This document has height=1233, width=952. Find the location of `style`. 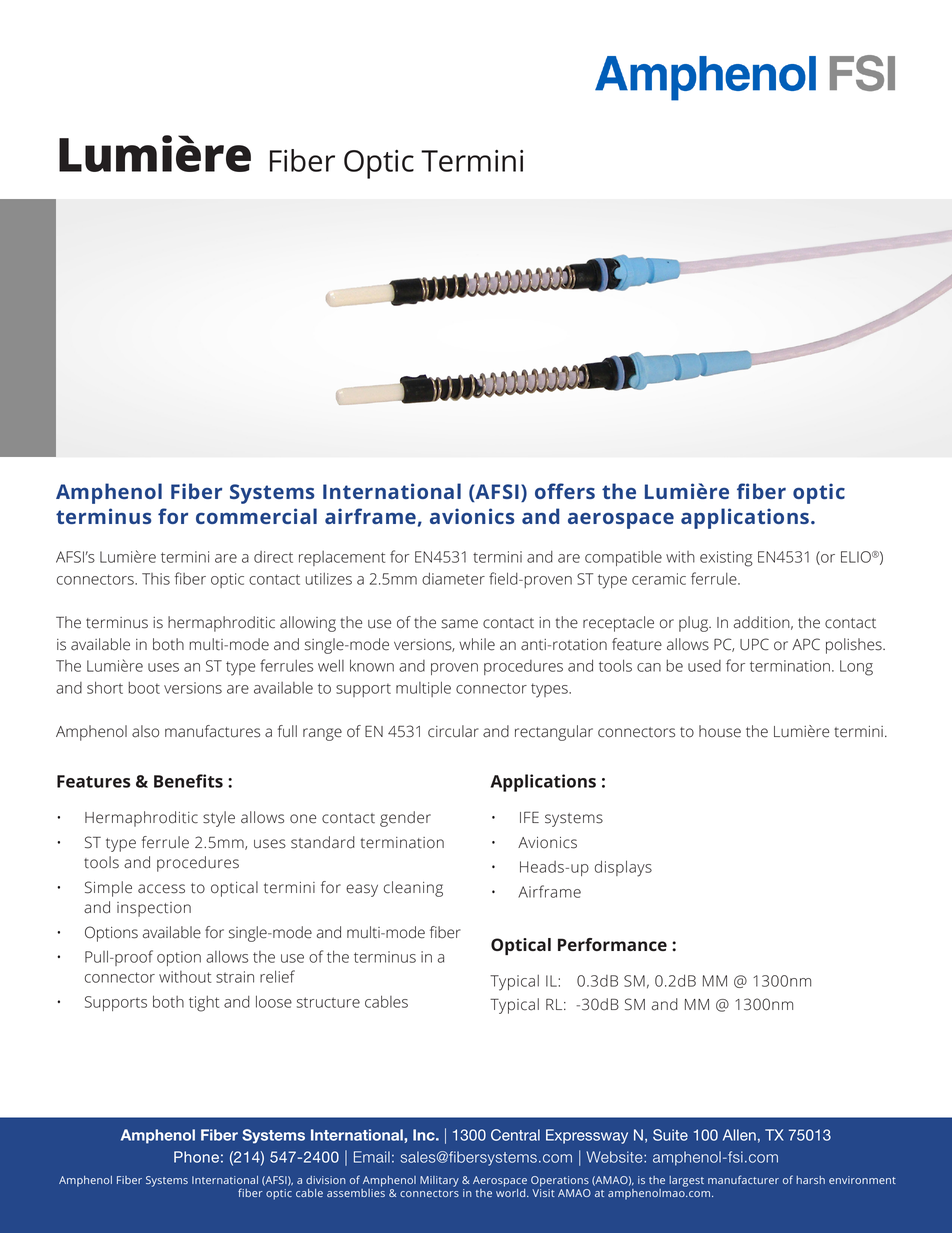

style is located at coordinates (219, 819).
